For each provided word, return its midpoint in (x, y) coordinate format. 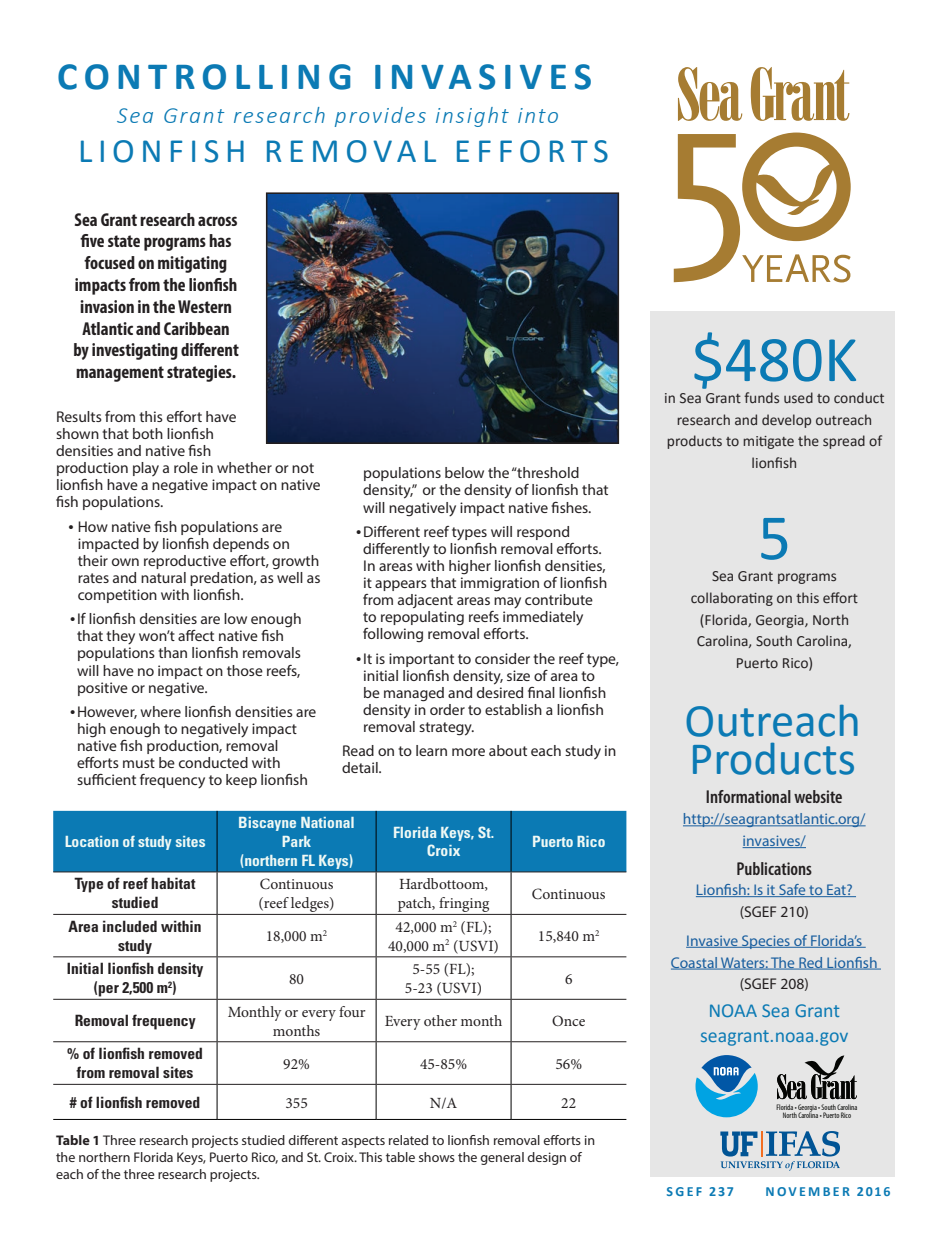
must (139, 763)
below (464, 472)
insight (472, 117)
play (146, 469)
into (538, 115)
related (408, 1140)
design (546, 1158)
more (468, 752)
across (217, 221)
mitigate (768, 442)
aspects (363, 1142)
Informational (748, 796)
